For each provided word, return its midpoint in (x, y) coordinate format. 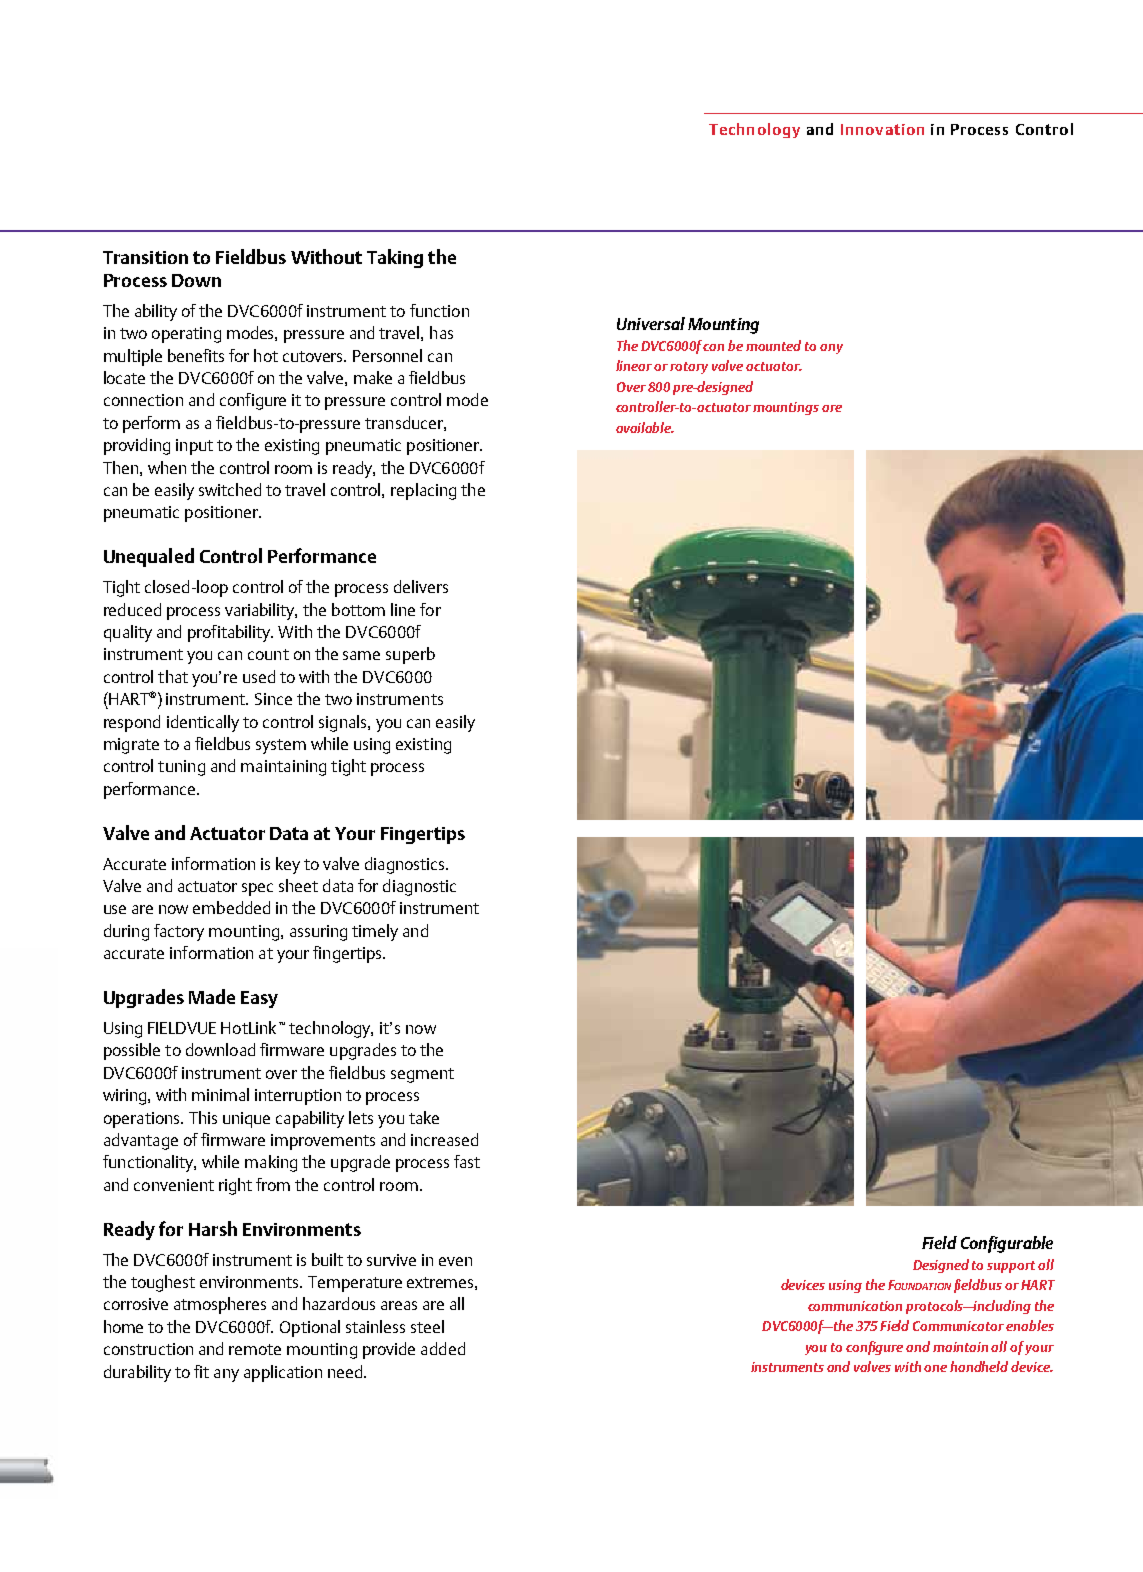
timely (375, 932)
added (443, 1348)
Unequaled (149, 557)
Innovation (882, 129)
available (645, 427)
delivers (421, 586)
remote (255, 1349)
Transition (145, 257)
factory (179, 932)
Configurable (1007, 1244)
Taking (395, 258)
